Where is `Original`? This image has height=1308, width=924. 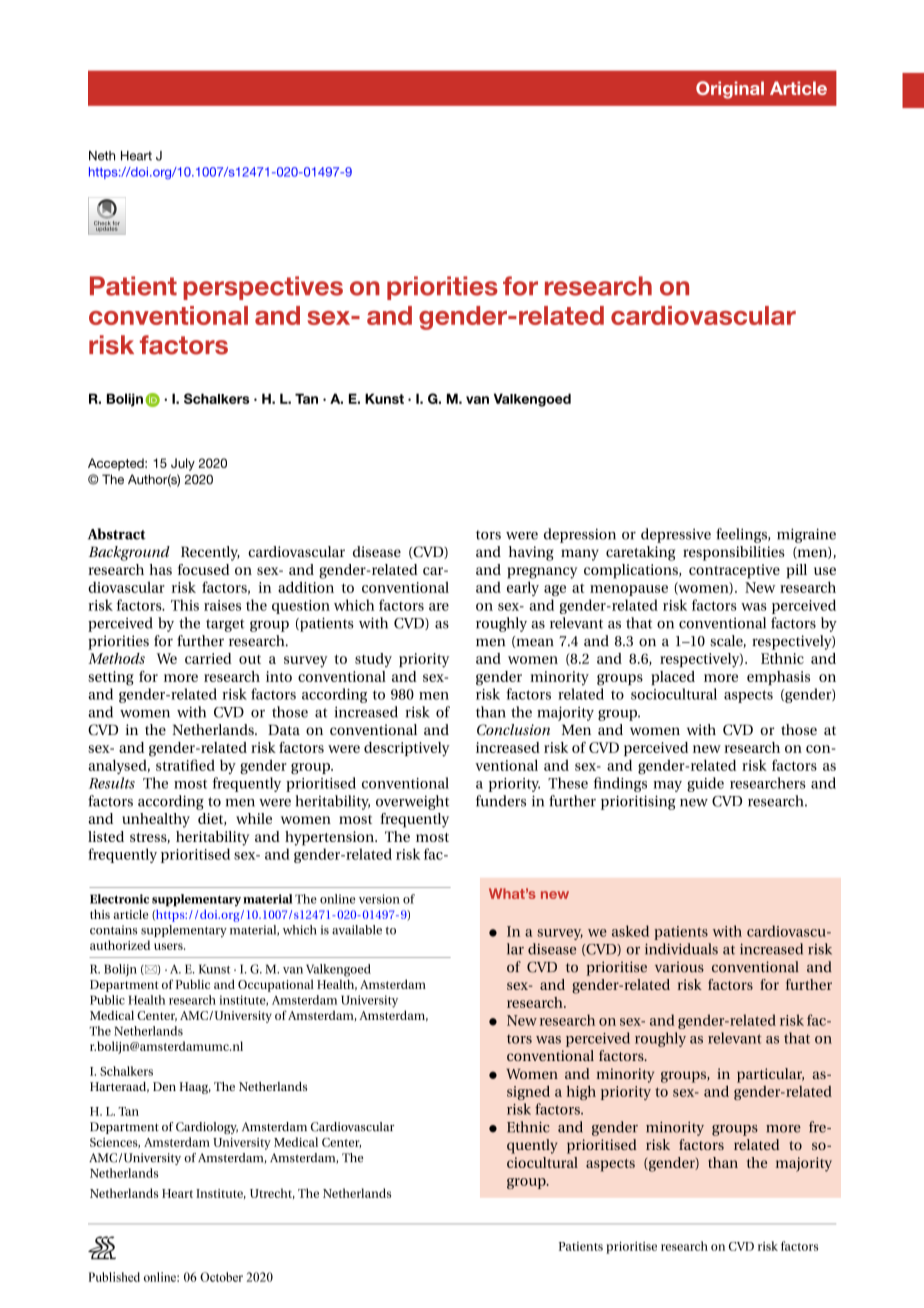
Original is located at coordinates (730, 90).
